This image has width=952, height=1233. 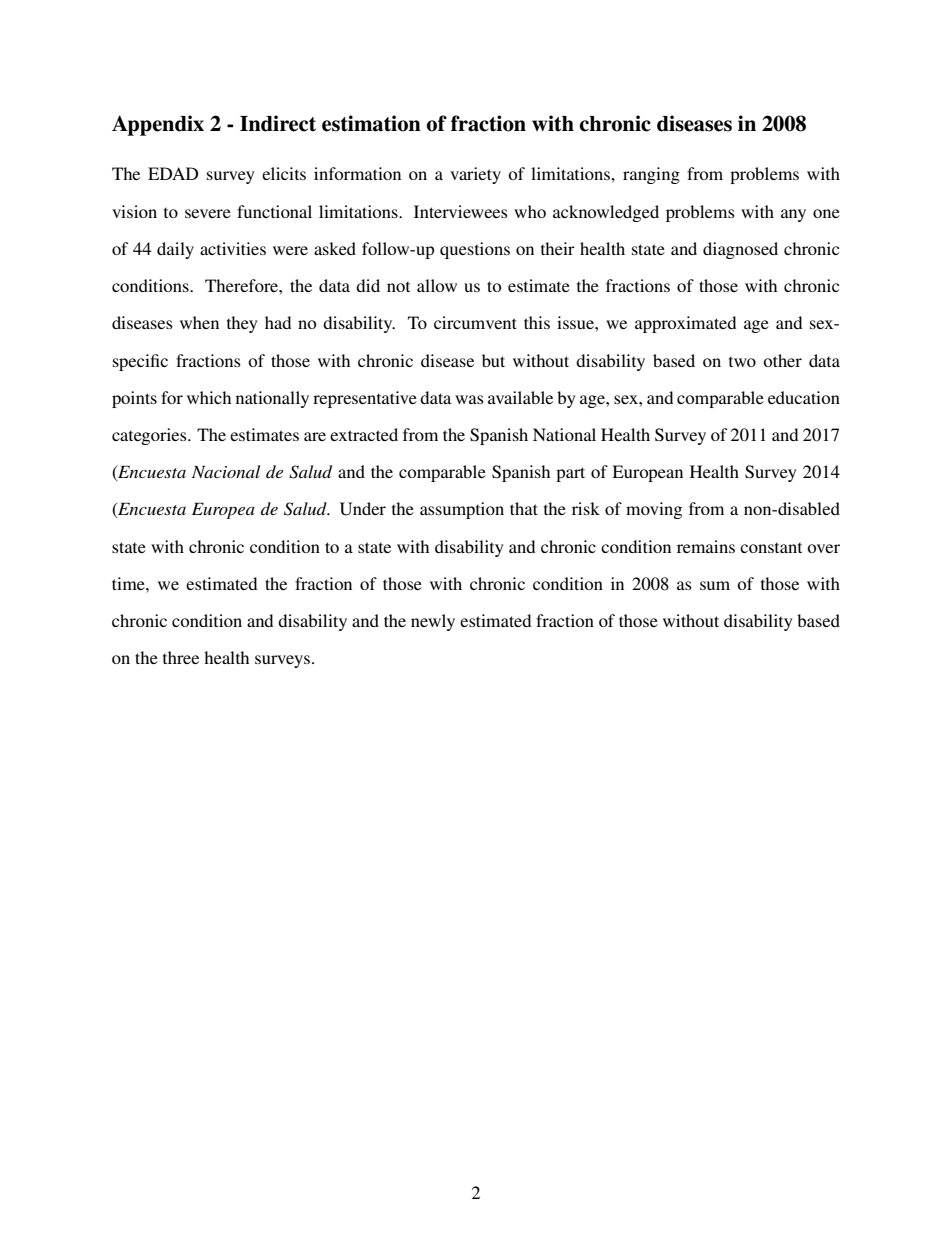 I want to click on variety, so click(x=475, y=175).
